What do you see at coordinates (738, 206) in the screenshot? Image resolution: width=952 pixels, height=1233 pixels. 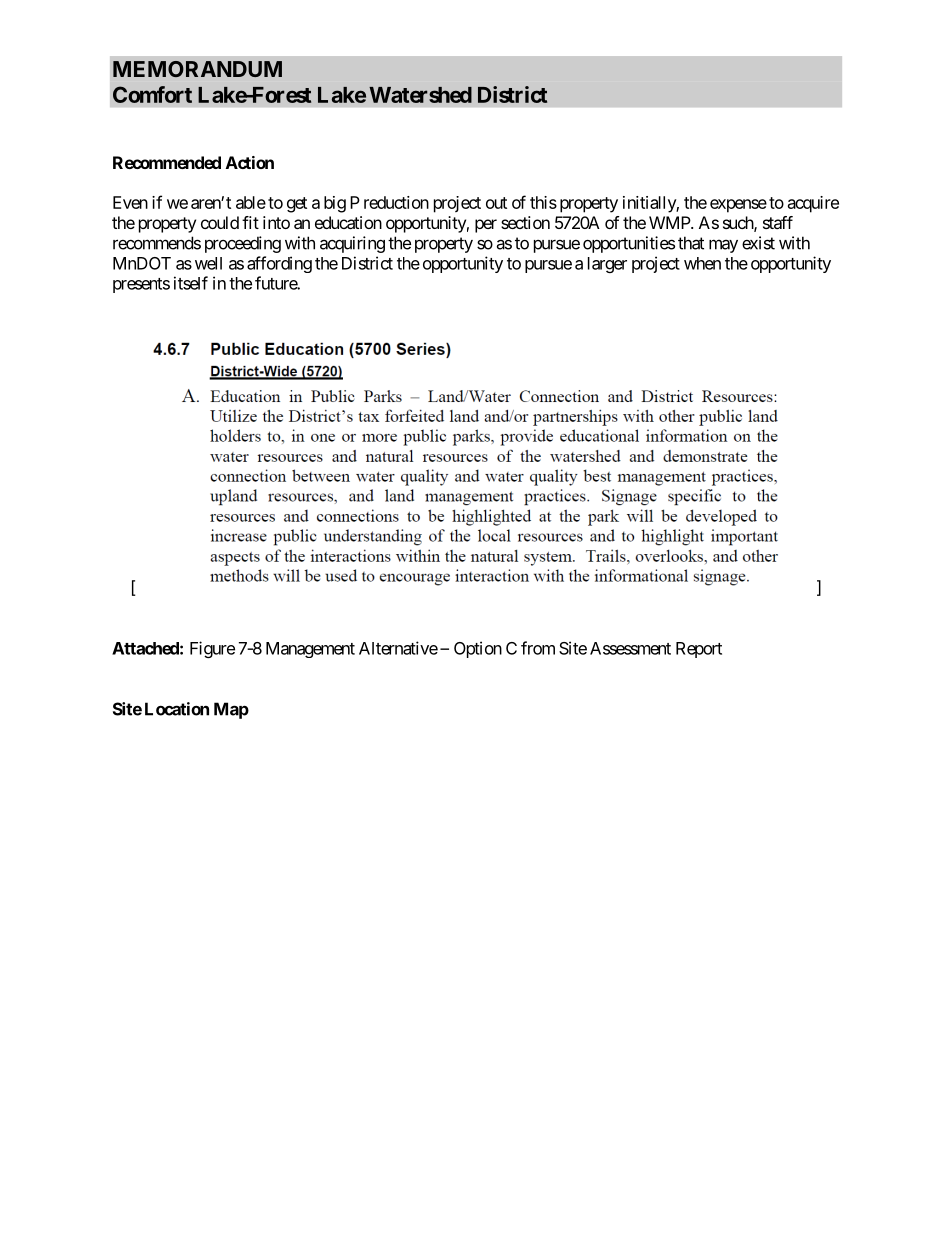 I see `expense` at bounding box center [738, 206].
